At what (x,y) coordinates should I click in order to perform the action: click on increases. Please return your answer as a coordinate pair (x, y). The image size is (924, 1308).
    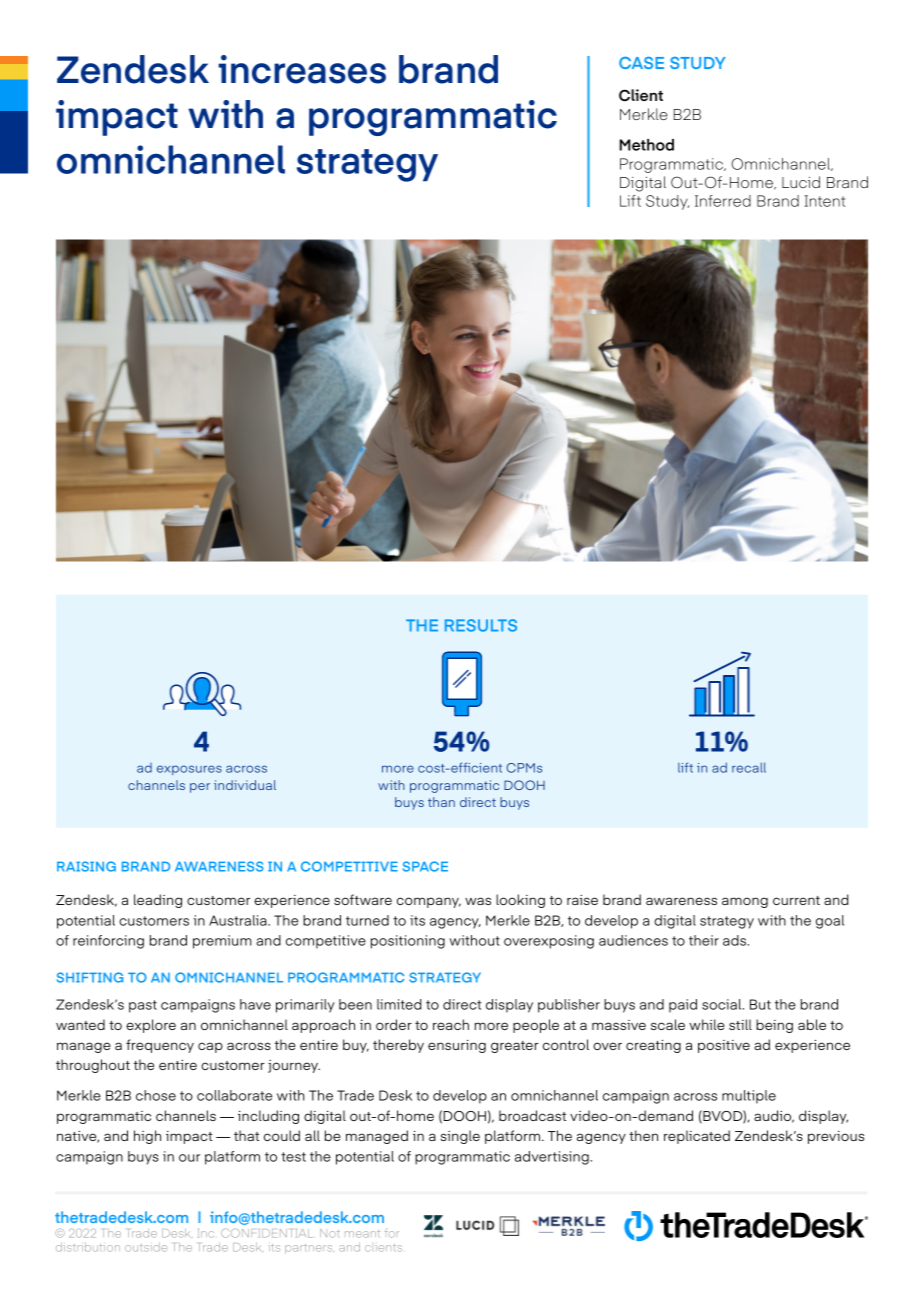
    Looking at the image, I should click on (302, 69).
